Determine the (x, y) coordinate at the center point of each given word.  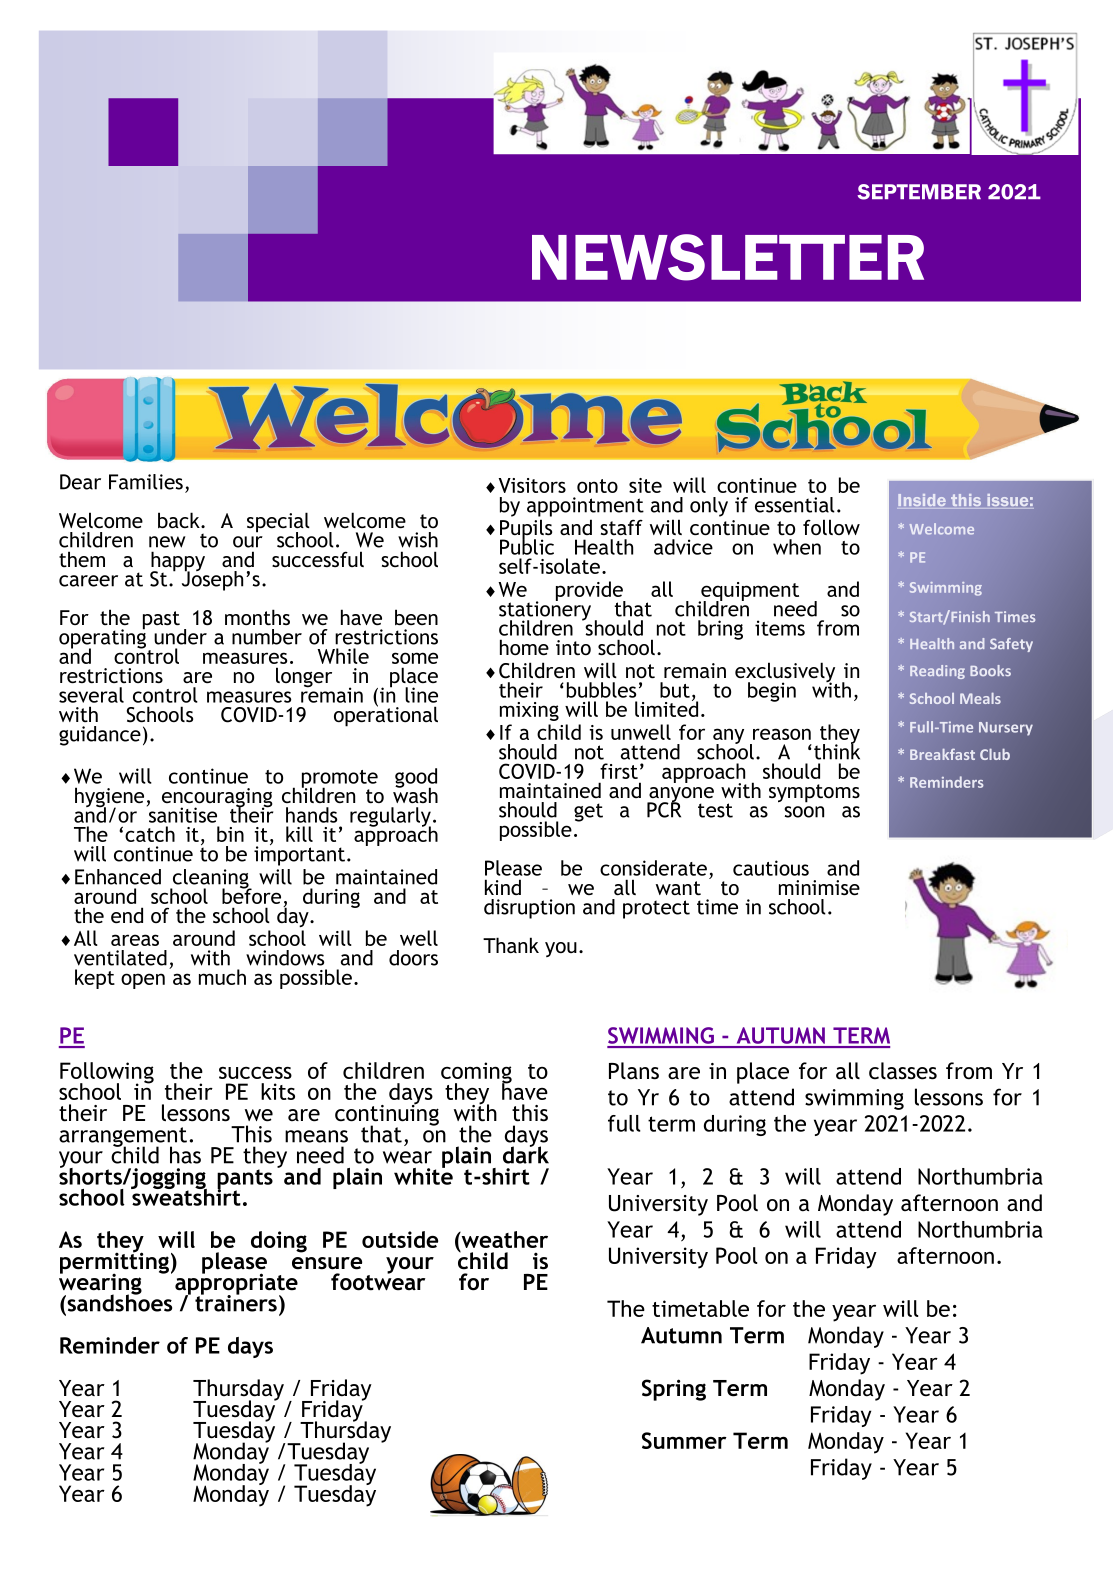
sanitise (182, 814)
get (588, 812)
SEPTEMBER (919, 192)
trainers (236, 1302)
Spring (674, 1390)
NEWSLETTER (728, 257)
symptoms (814, 793)
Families (146, 482)
